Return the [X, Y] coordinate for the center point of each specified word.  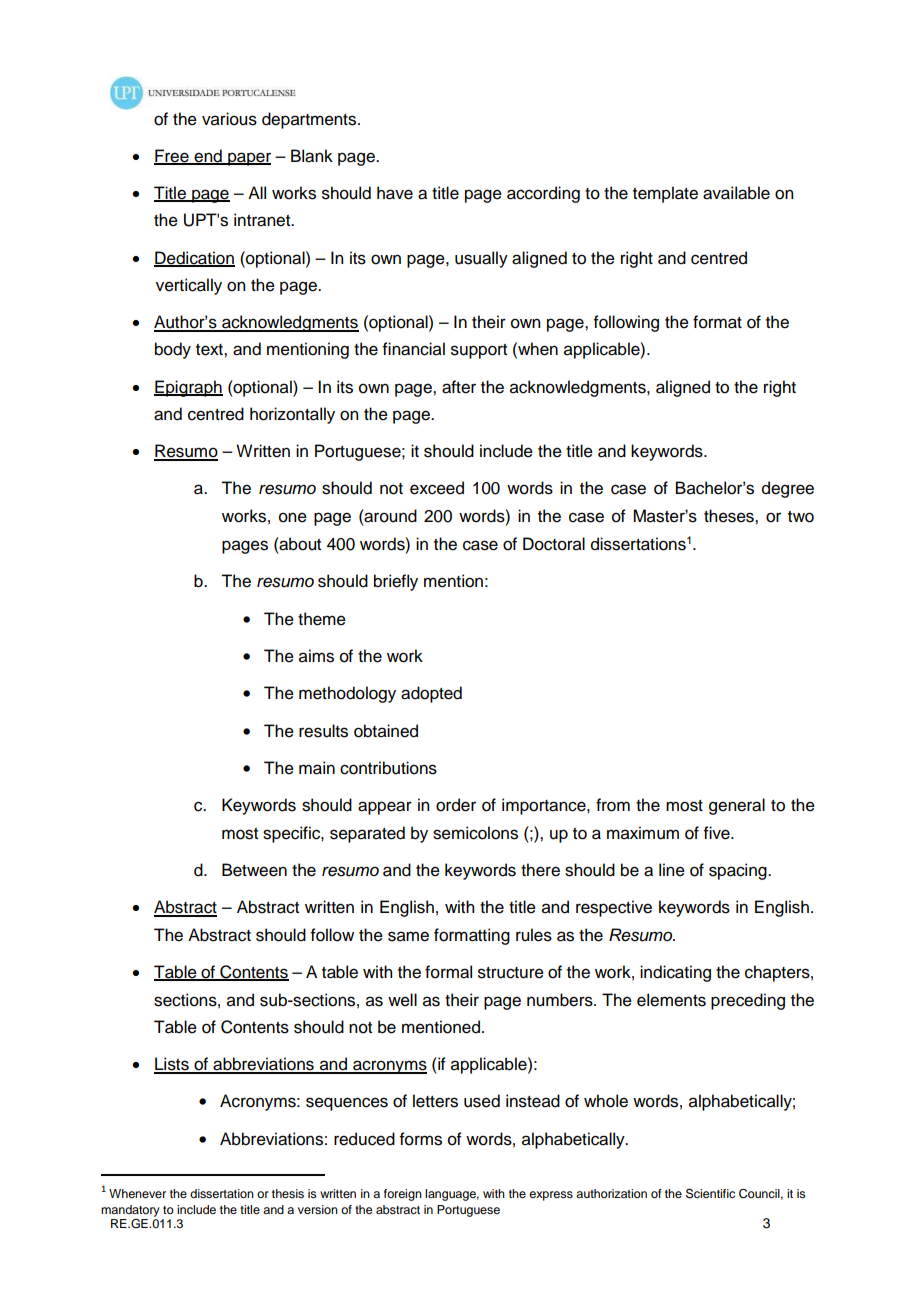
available [736, 193]
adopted [431, 694]
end [208, 157]
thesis [288, 1193]
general [737, 806]
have [395, 193]
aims [316, 656]
